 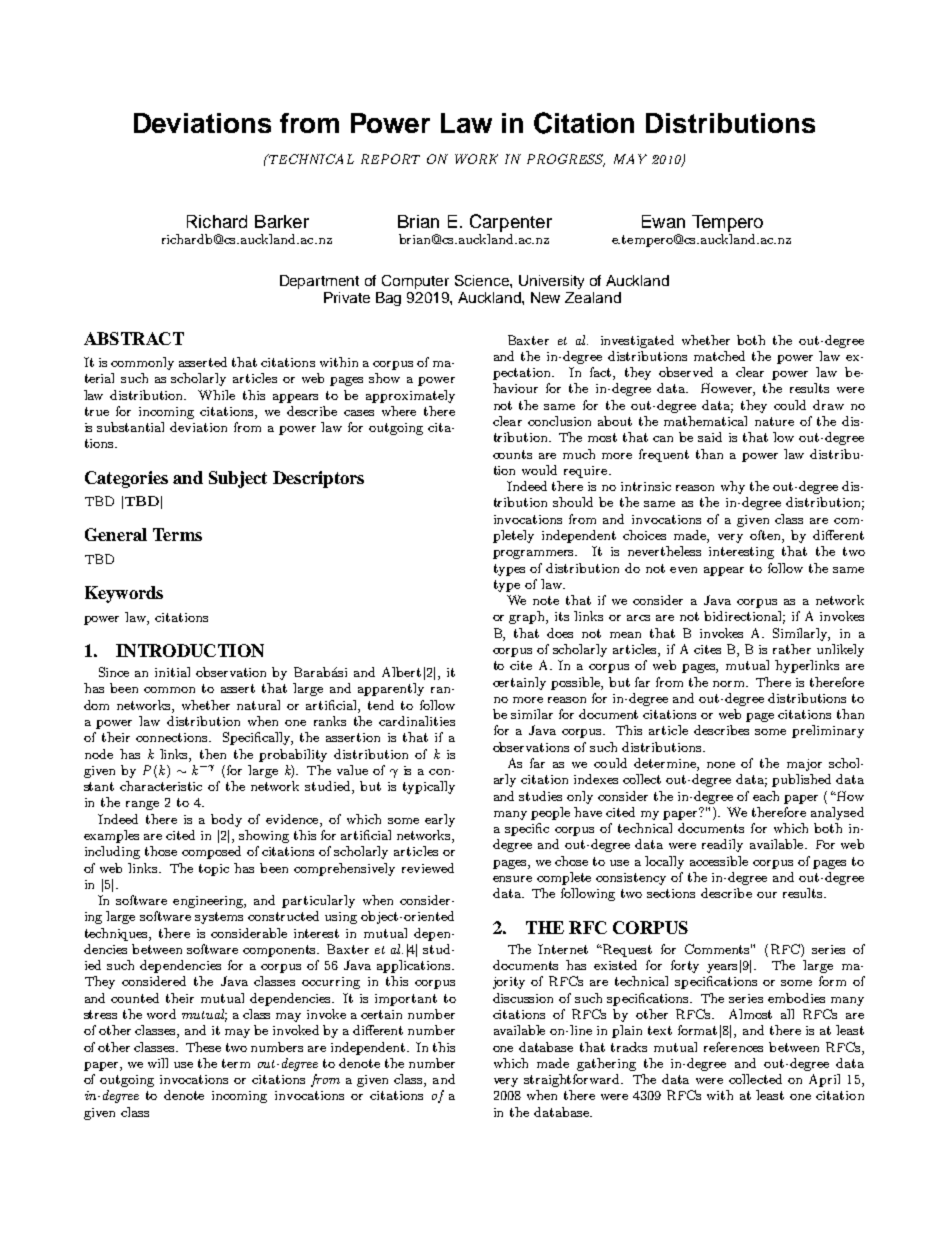 I want to click on readily, so click(x=722, y=845).
